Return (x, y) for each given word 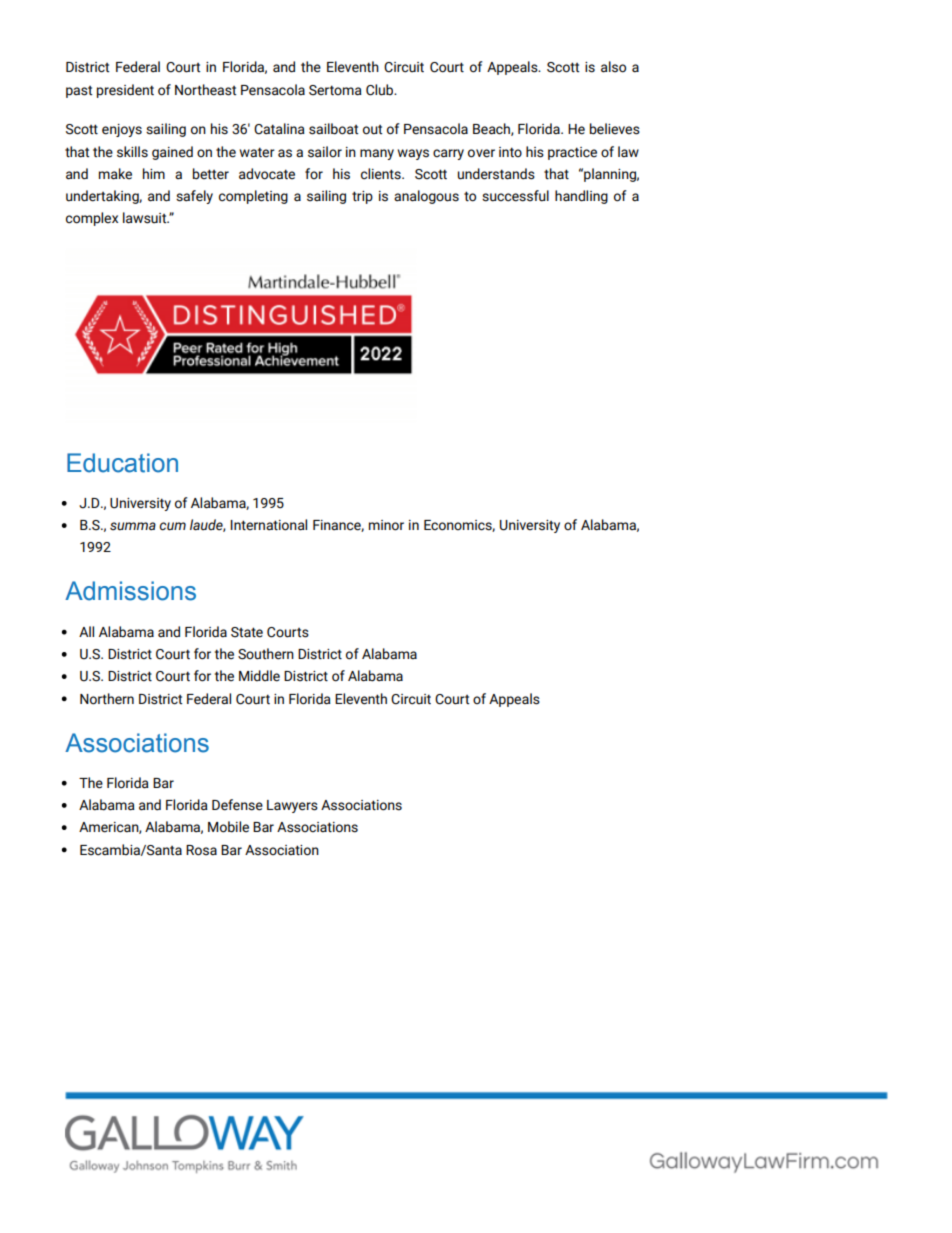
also (613, 67)
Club (381, 90)
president (125, 91)
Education (122, 463)
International (268, 525)
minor (386, 525)
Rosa (201, 850)
